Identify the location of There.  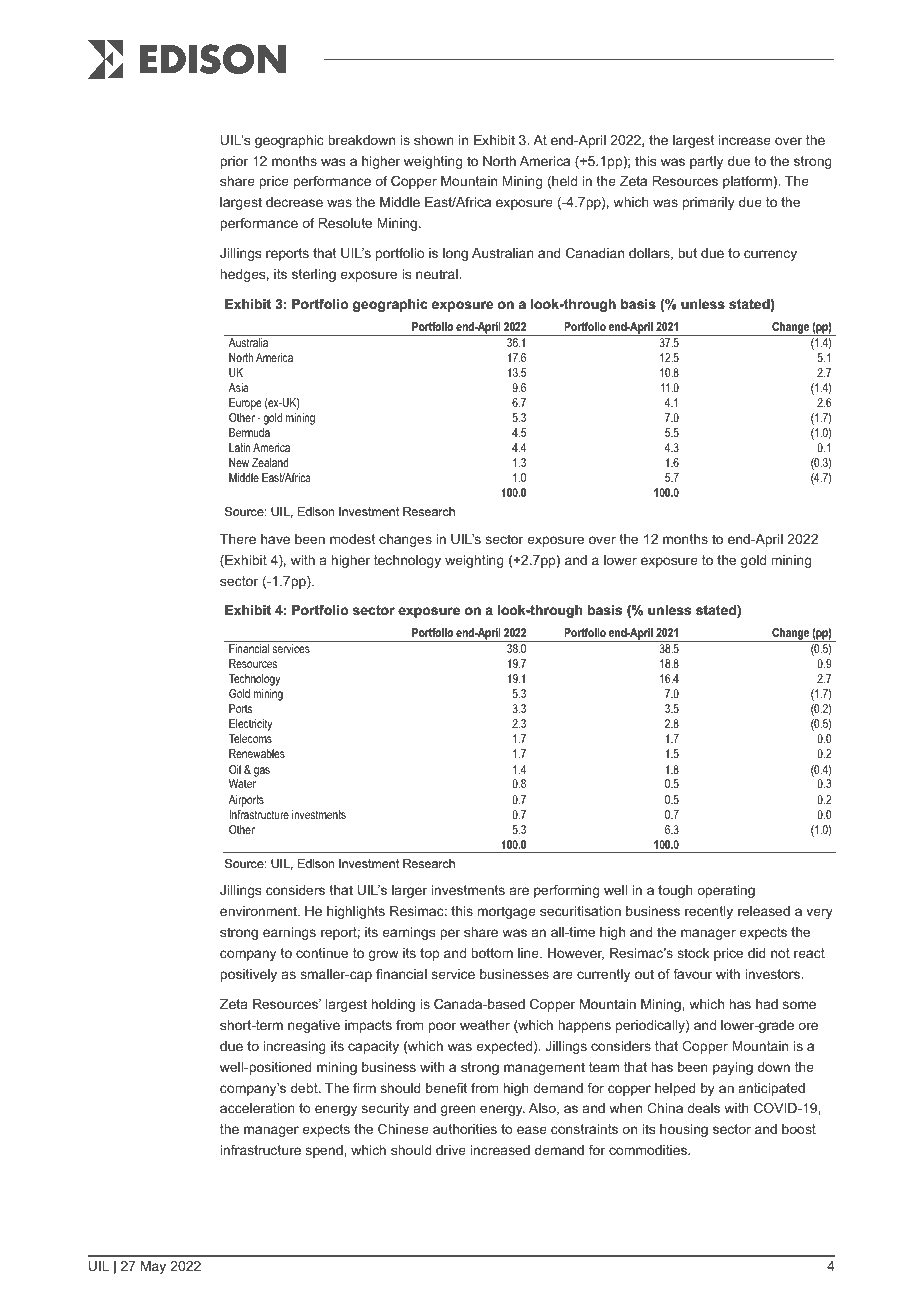
(238, 539).
